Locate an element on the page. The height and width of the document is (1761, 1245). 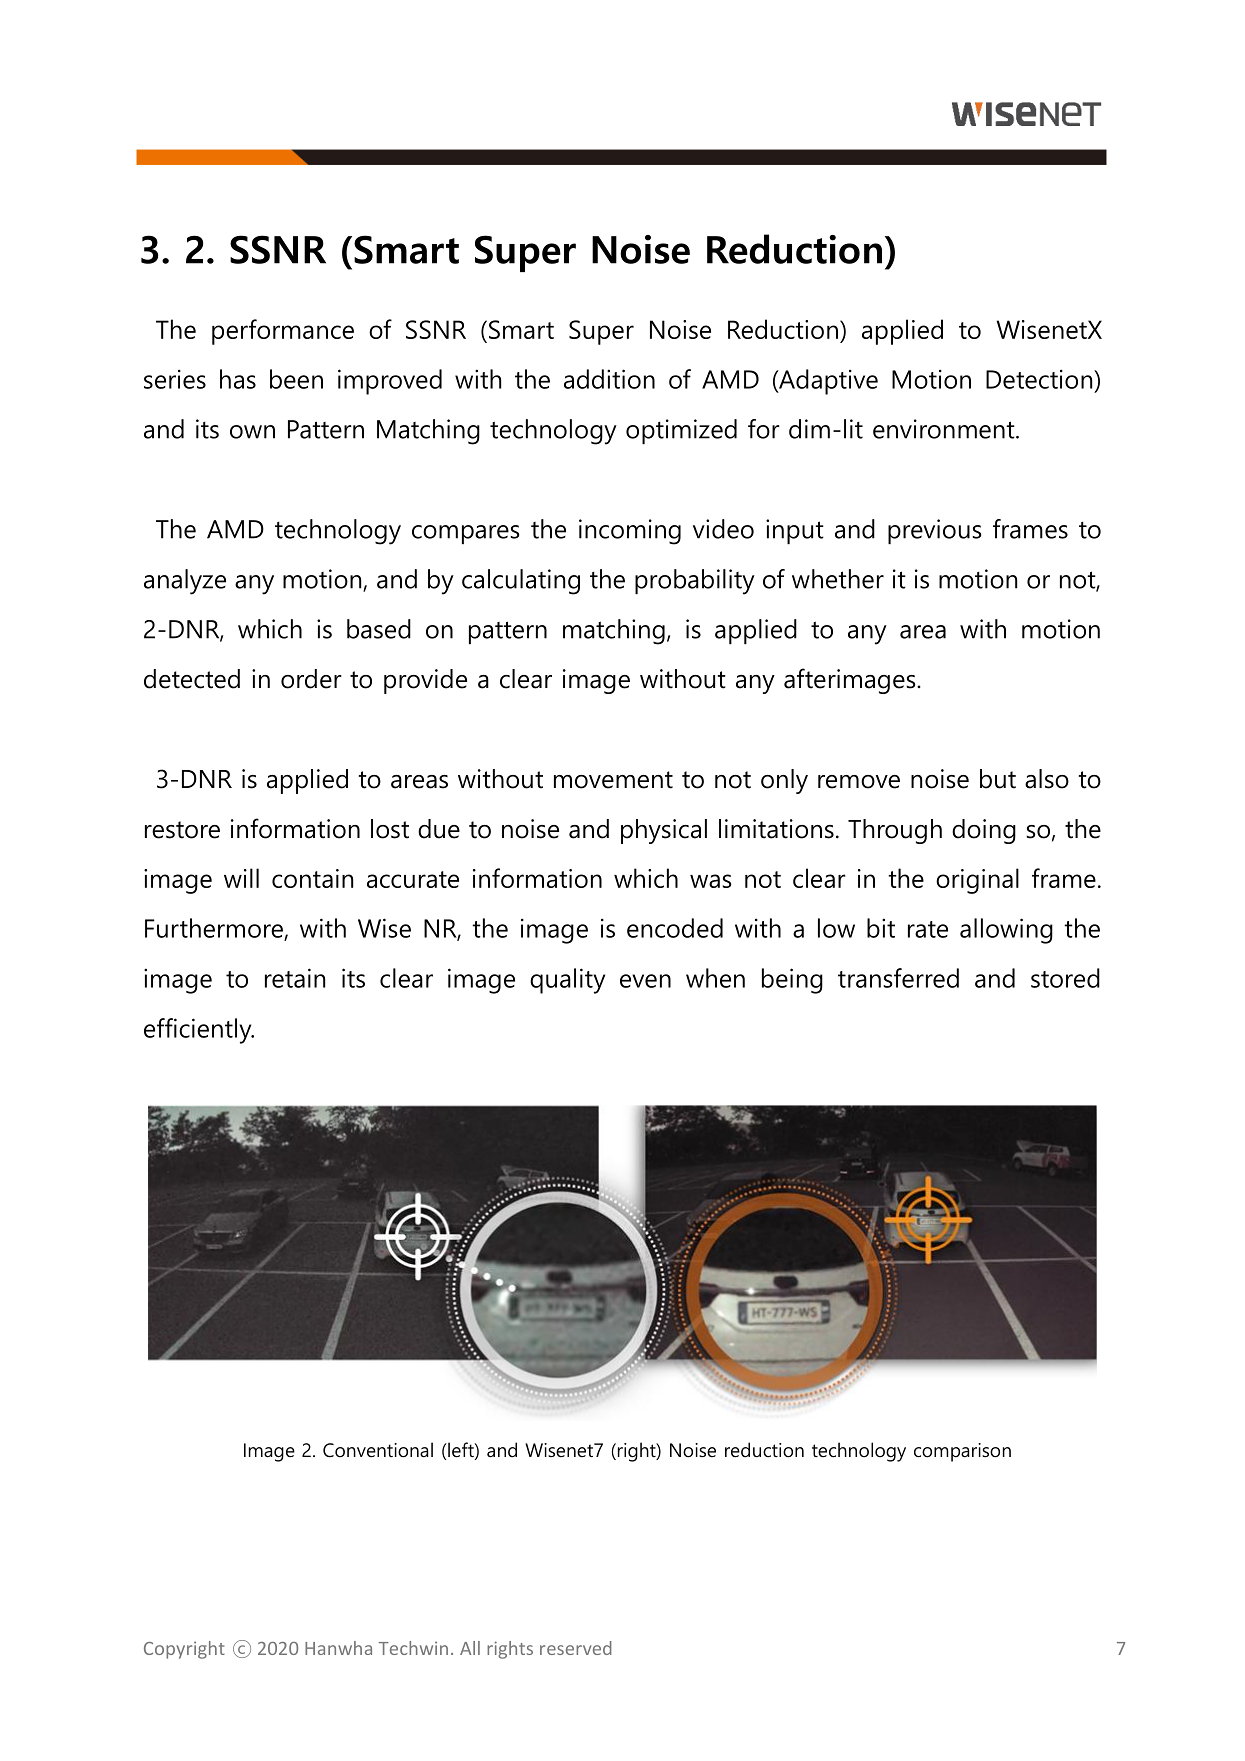
probability is located at coordinates (695, 582).
